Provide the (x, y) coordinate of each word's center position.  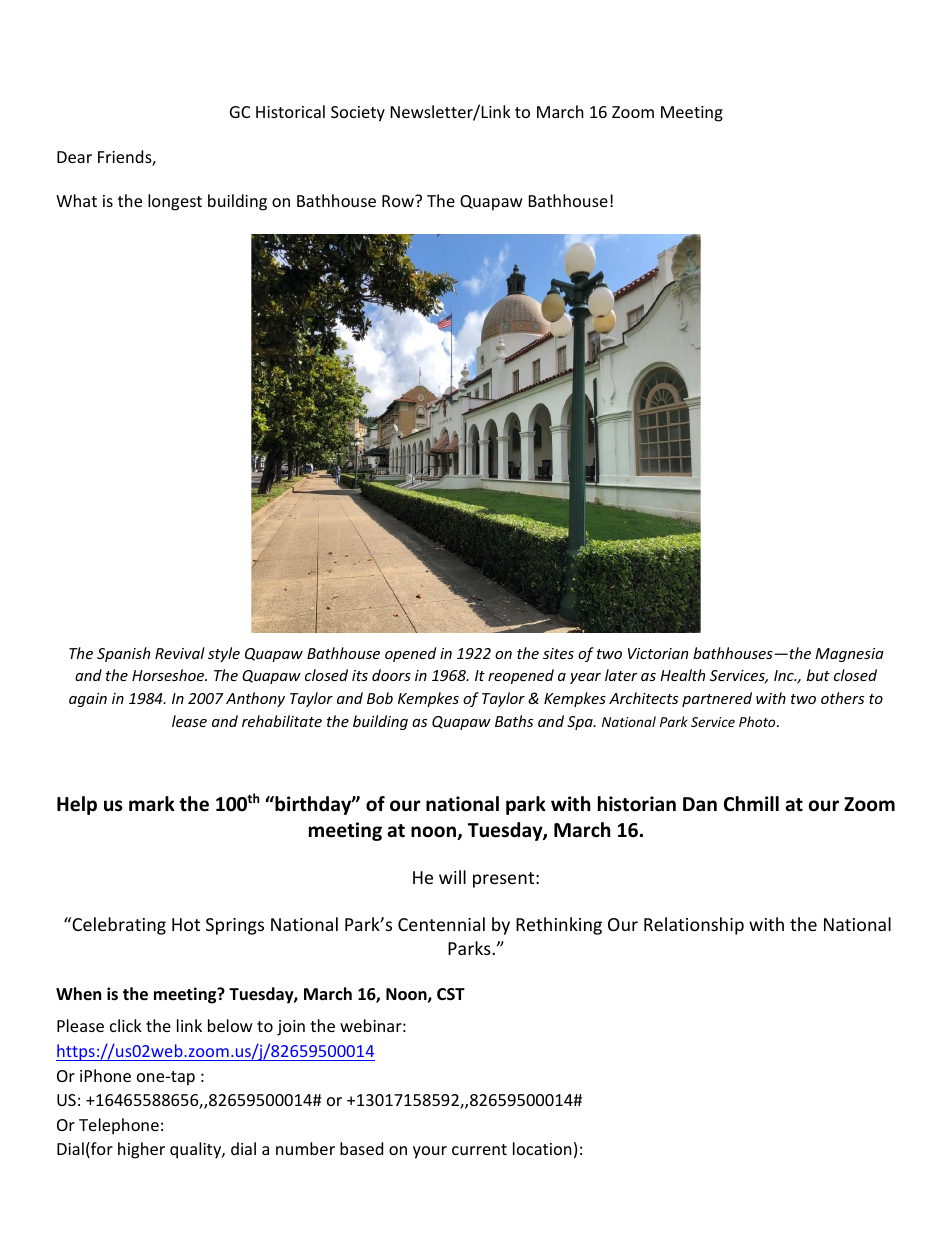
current (479, 1149)
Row (399, 200)
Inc (785, 675)
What (76, 200)
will (452, 877)
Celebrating (118, 926)
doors (391, 675)
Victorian (658, 653)
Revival (180, 653)
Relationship (694, 926)
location (542, 1148)
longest (175, 202)
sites (558, 653)
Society (358, 114)
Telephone (119, 1126)
